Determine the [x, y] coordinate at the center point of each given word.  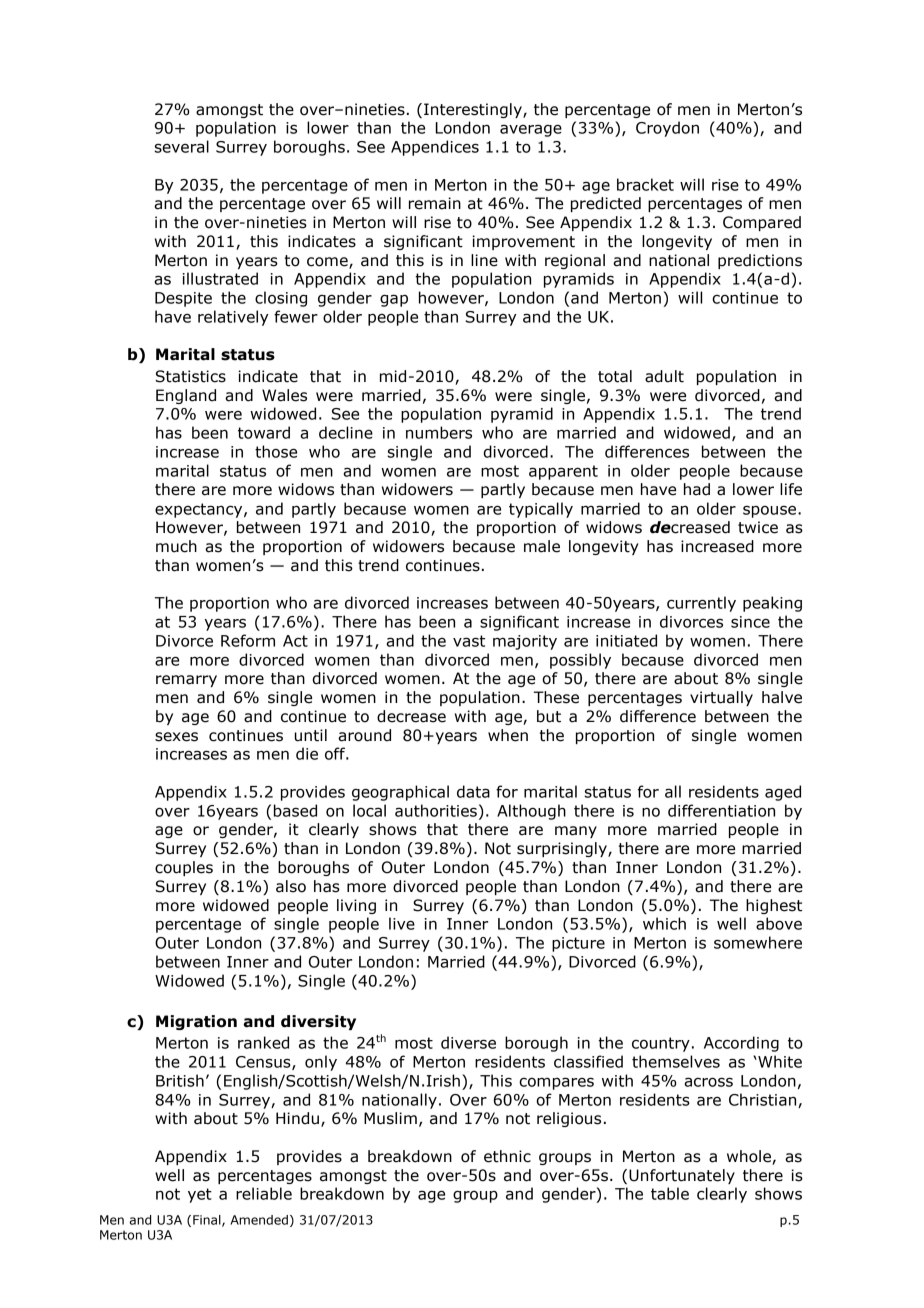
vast [469, 641]
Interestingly [474, 110]
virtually [721, 698]
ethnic [507, 1156]
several [181, 146]
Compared [762, 223]
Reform [248, 640]
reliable [264, 1193]
